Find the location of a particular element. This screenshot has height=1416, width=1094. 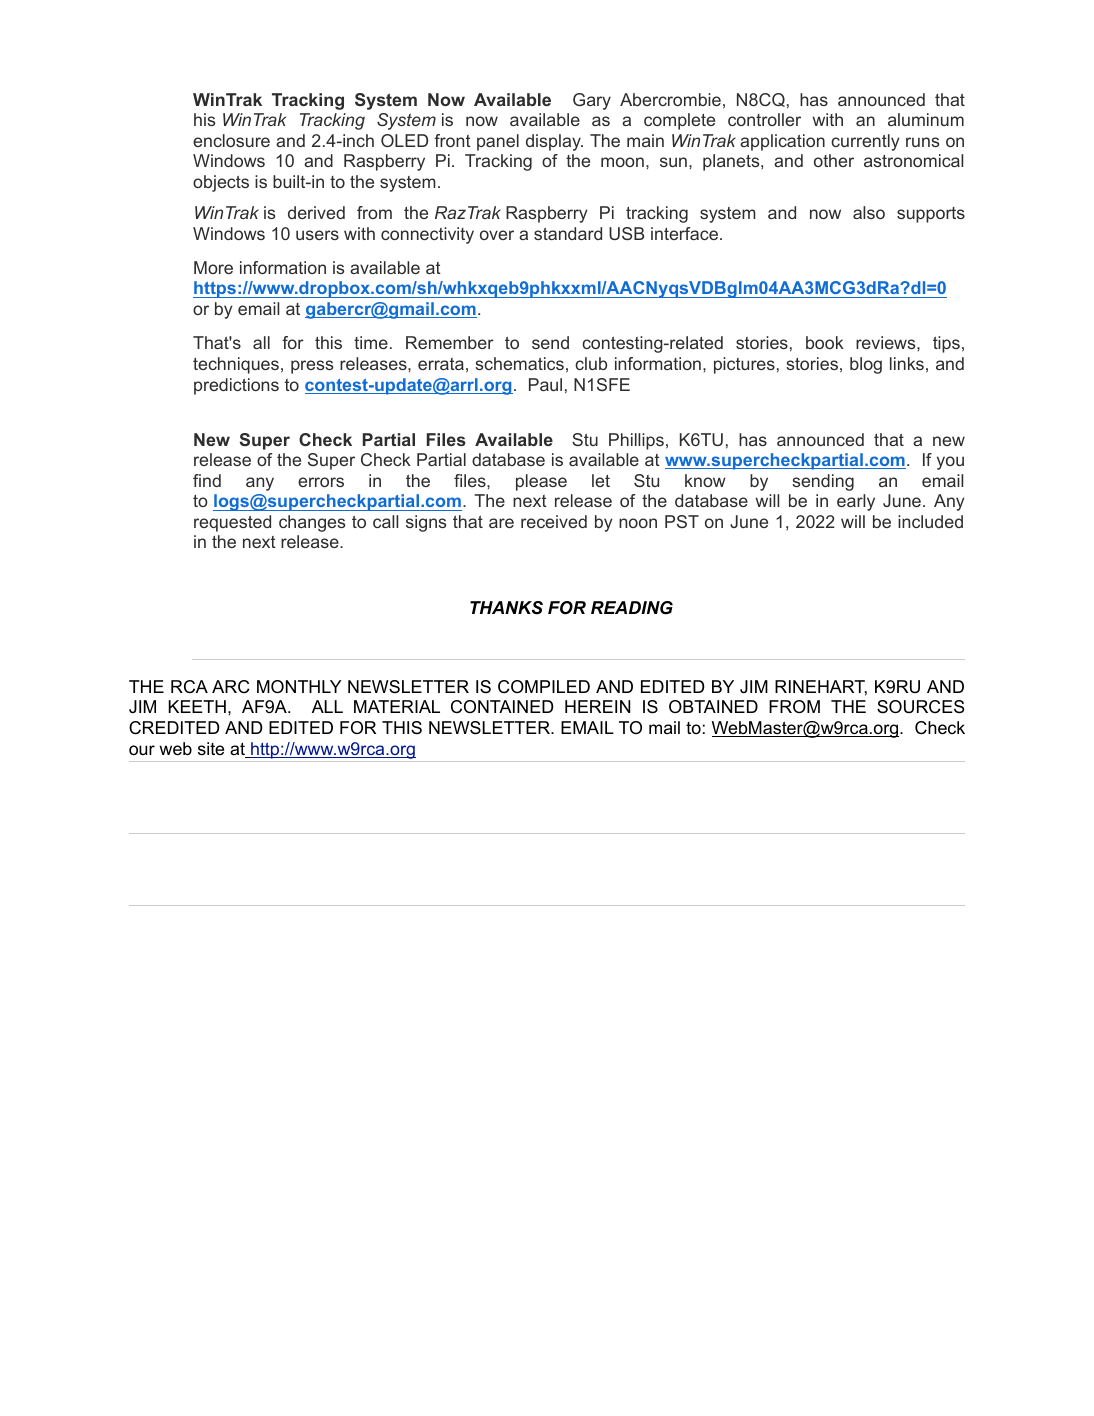

club is located at coordinates (591, 363).
